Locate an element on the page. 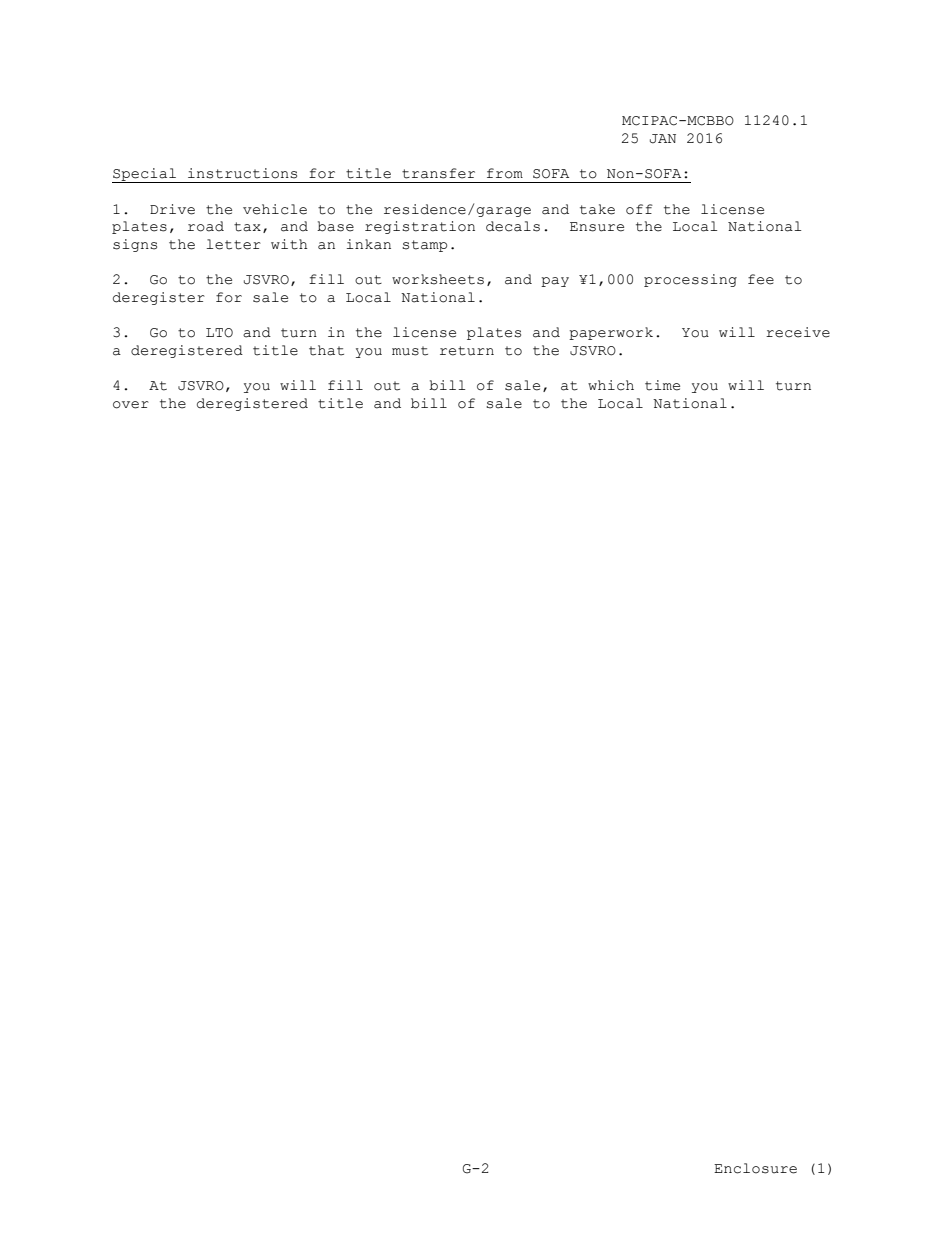  JAN is located at coordinates (663, 139).
